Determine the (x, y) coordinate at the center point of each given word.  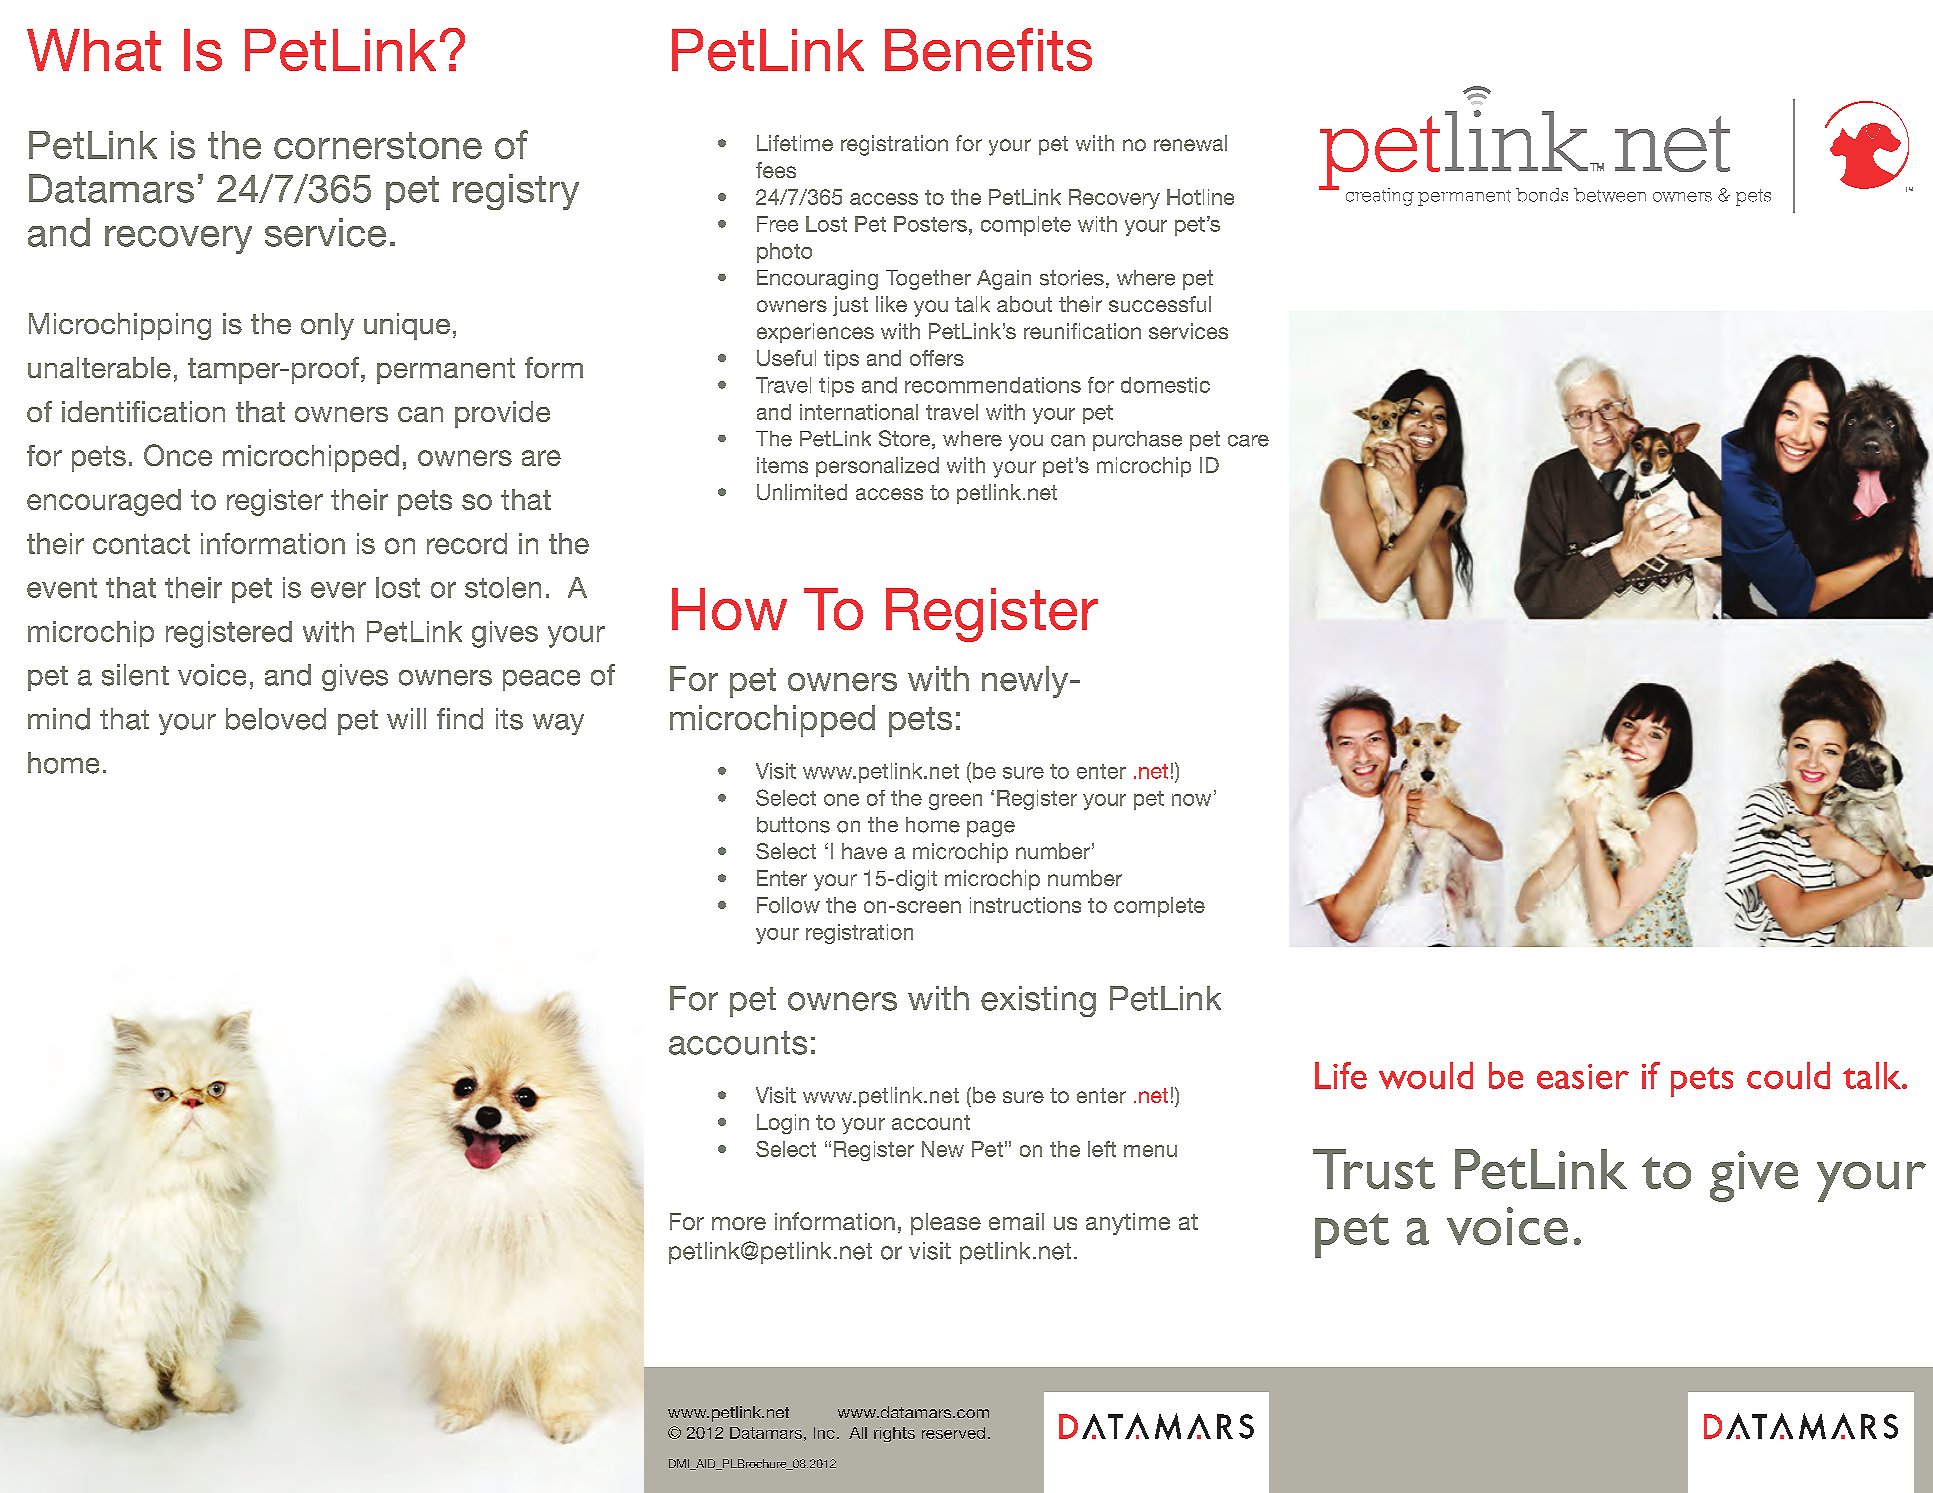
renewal (1190, 143)
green (955, 802)
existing (1038, 1001)
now (1191, 800)
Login (783, 1124)
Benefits (988, 49)
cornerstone (378, 145)
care (1248, 441)
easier (1583, 1076)
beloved (276, 719)
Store (906, 439)
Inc (824, 1433)
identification (143, 411)
